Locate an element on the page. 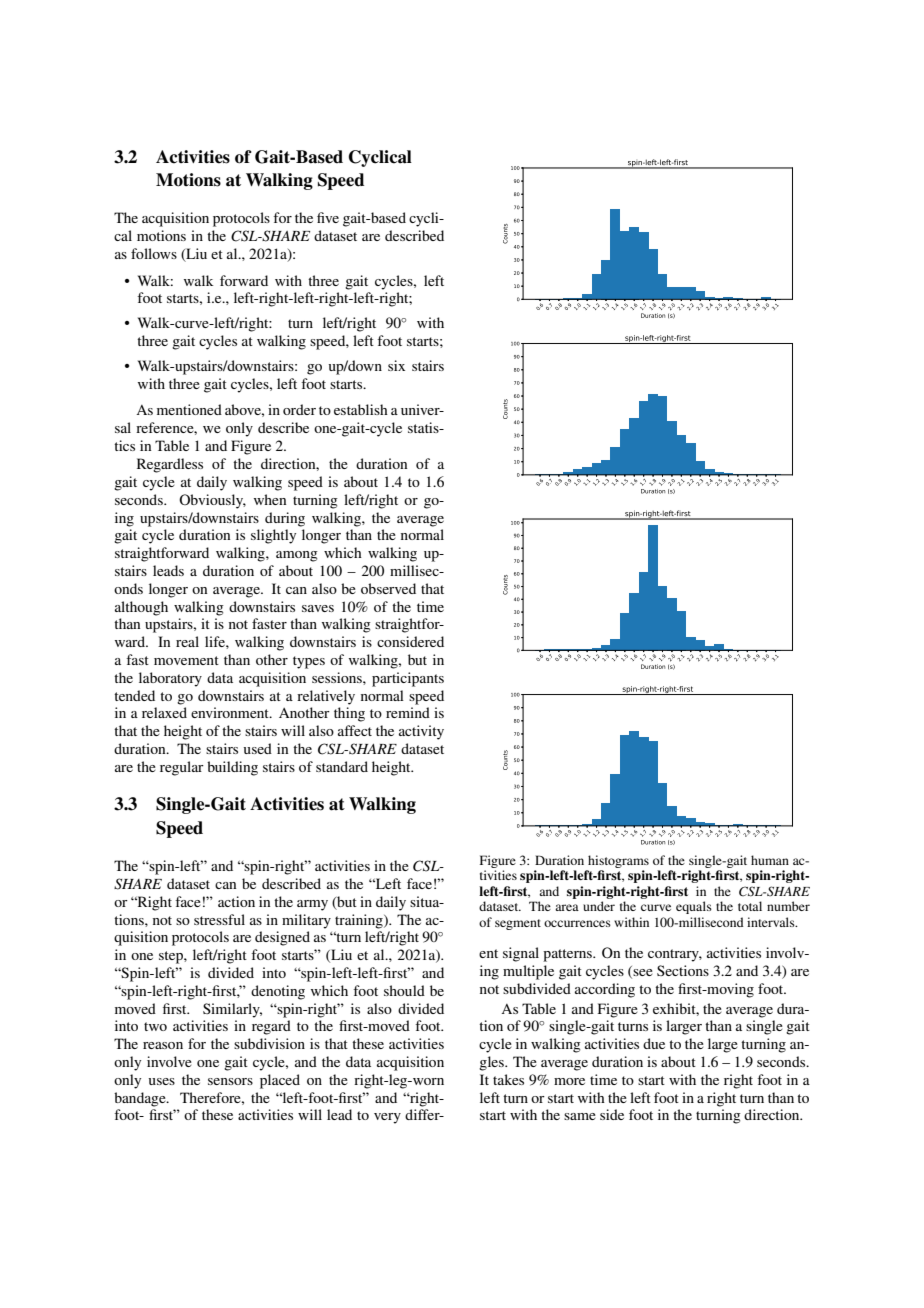 This page has width=924, height=1308. follows is located at coordinates (154, 253).
